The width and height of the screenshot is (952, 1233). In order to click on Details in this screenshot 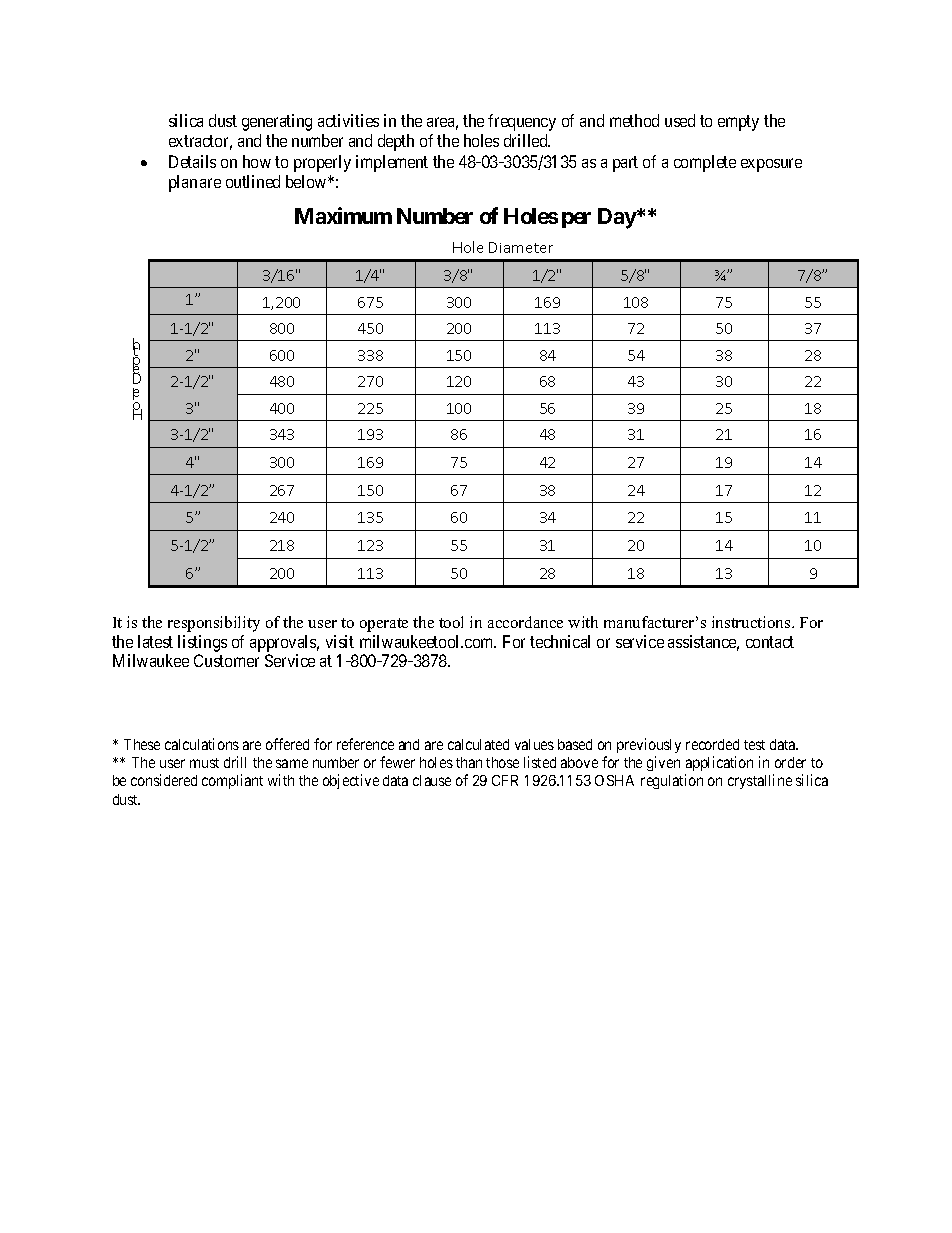, I will do `click(192, 161)`.
